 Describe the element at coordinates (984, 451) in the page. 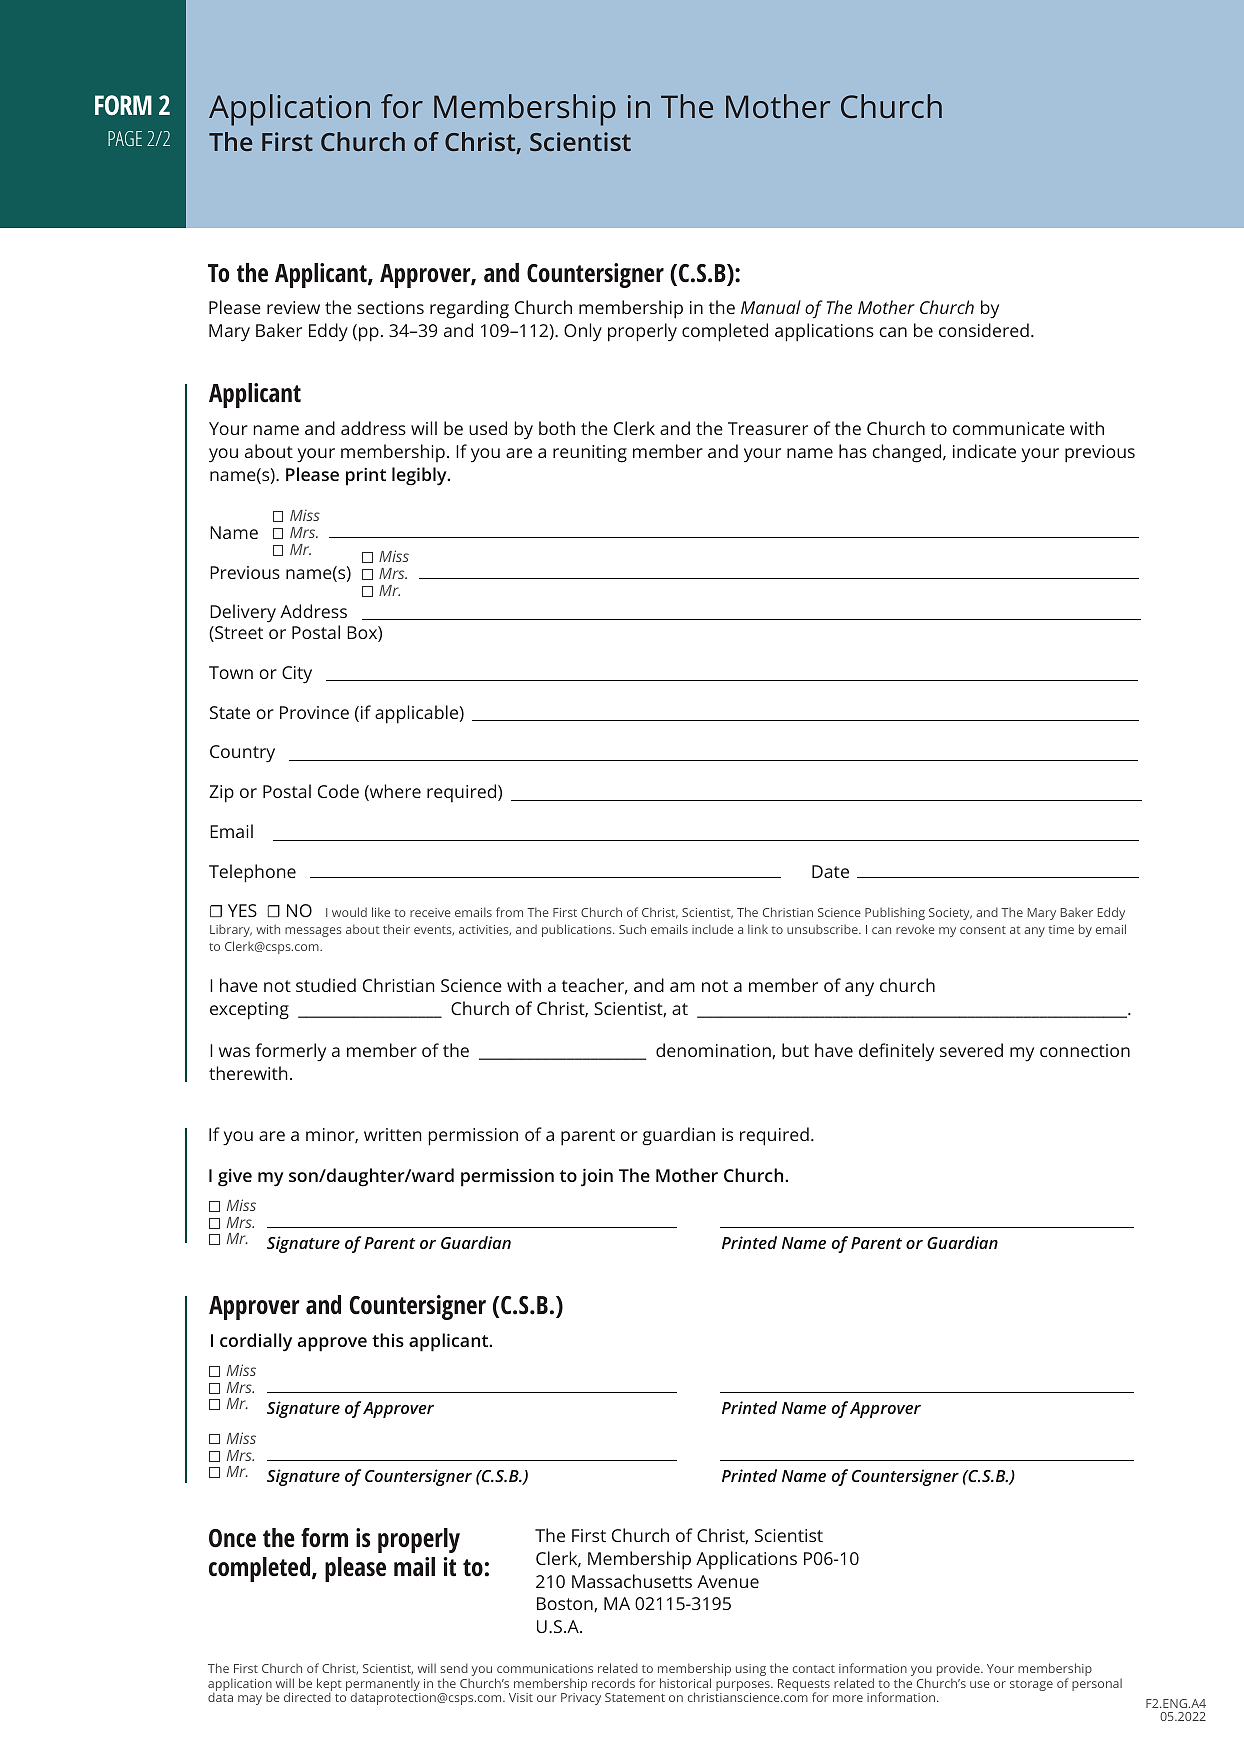

I see `indicate` at that location.
